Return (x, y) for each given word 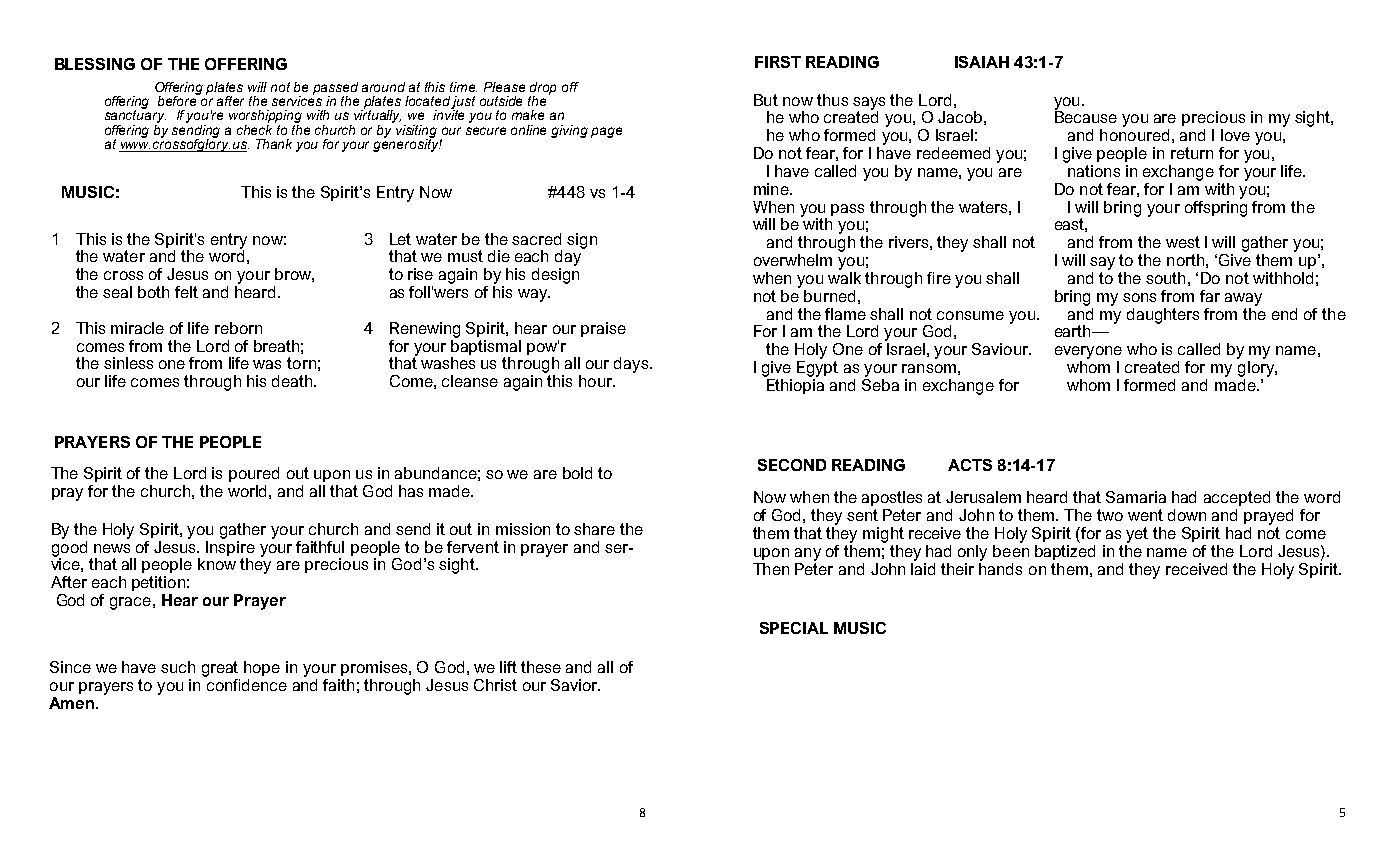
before (178, 99)
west (1183, 242)
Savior (575, 685)
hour (596, 381)
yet (1137, 535)
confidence (247, 685)
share (594, 529)
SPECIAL (794, 628)
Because (1086, 116)
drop (543, 89)
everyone (1088, 352)
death (293, 381)
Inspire (230, 547)
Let (400, 239)
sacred (536, 239)
